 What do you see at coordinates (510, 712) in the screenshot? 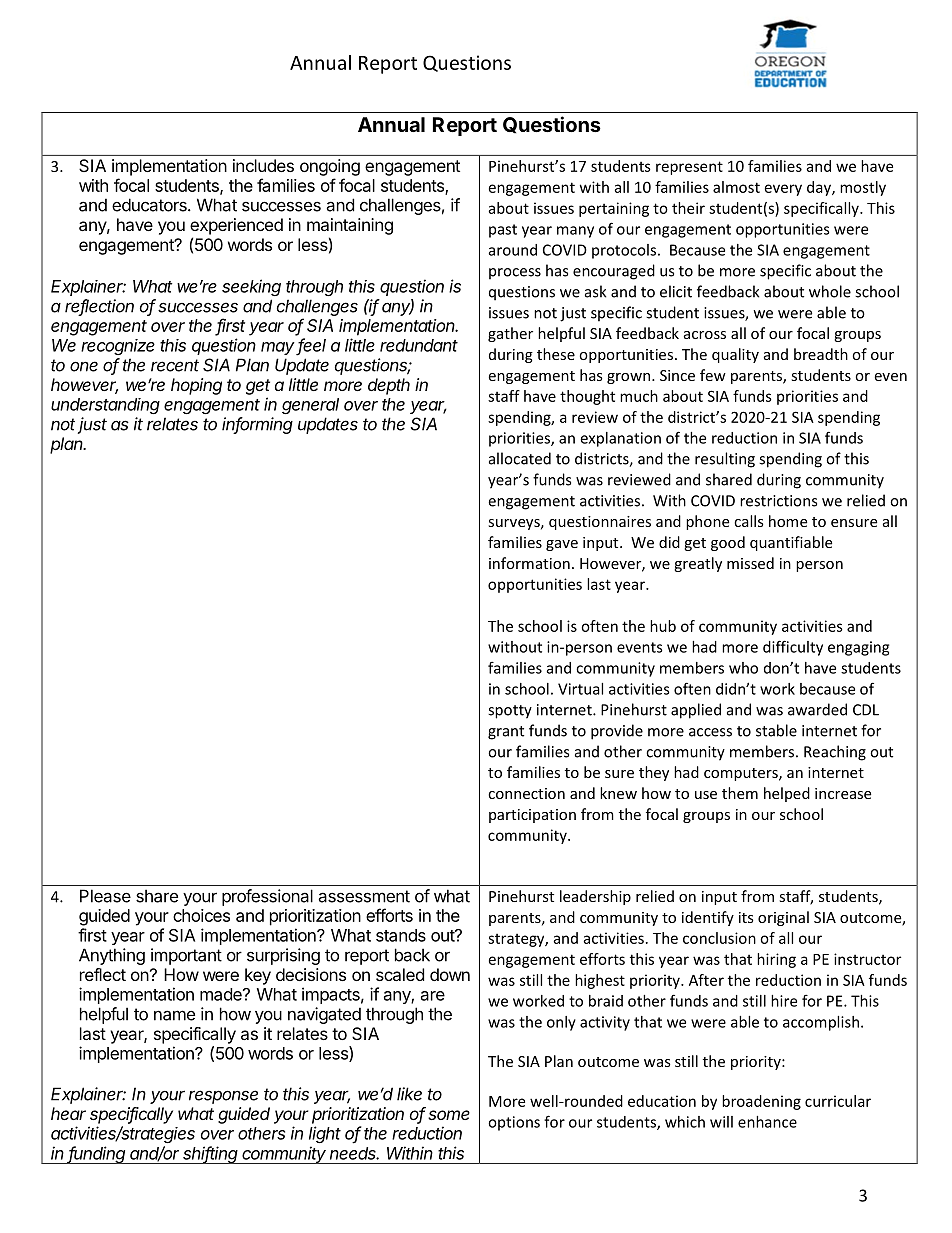
I see `spotty` at bounding box center [510, 712].
